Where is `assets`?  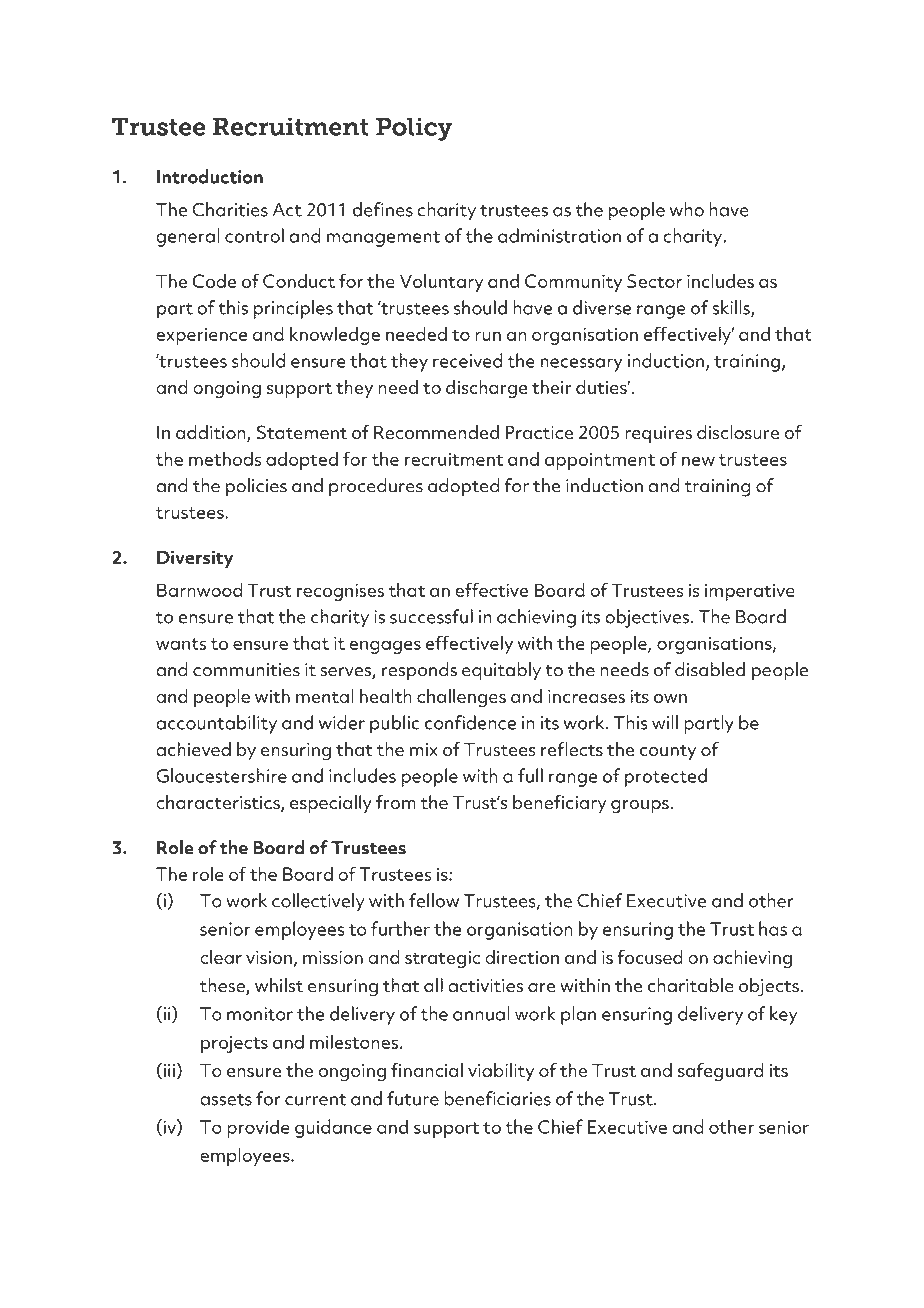
assets is located at coordinates (226, 1100).
